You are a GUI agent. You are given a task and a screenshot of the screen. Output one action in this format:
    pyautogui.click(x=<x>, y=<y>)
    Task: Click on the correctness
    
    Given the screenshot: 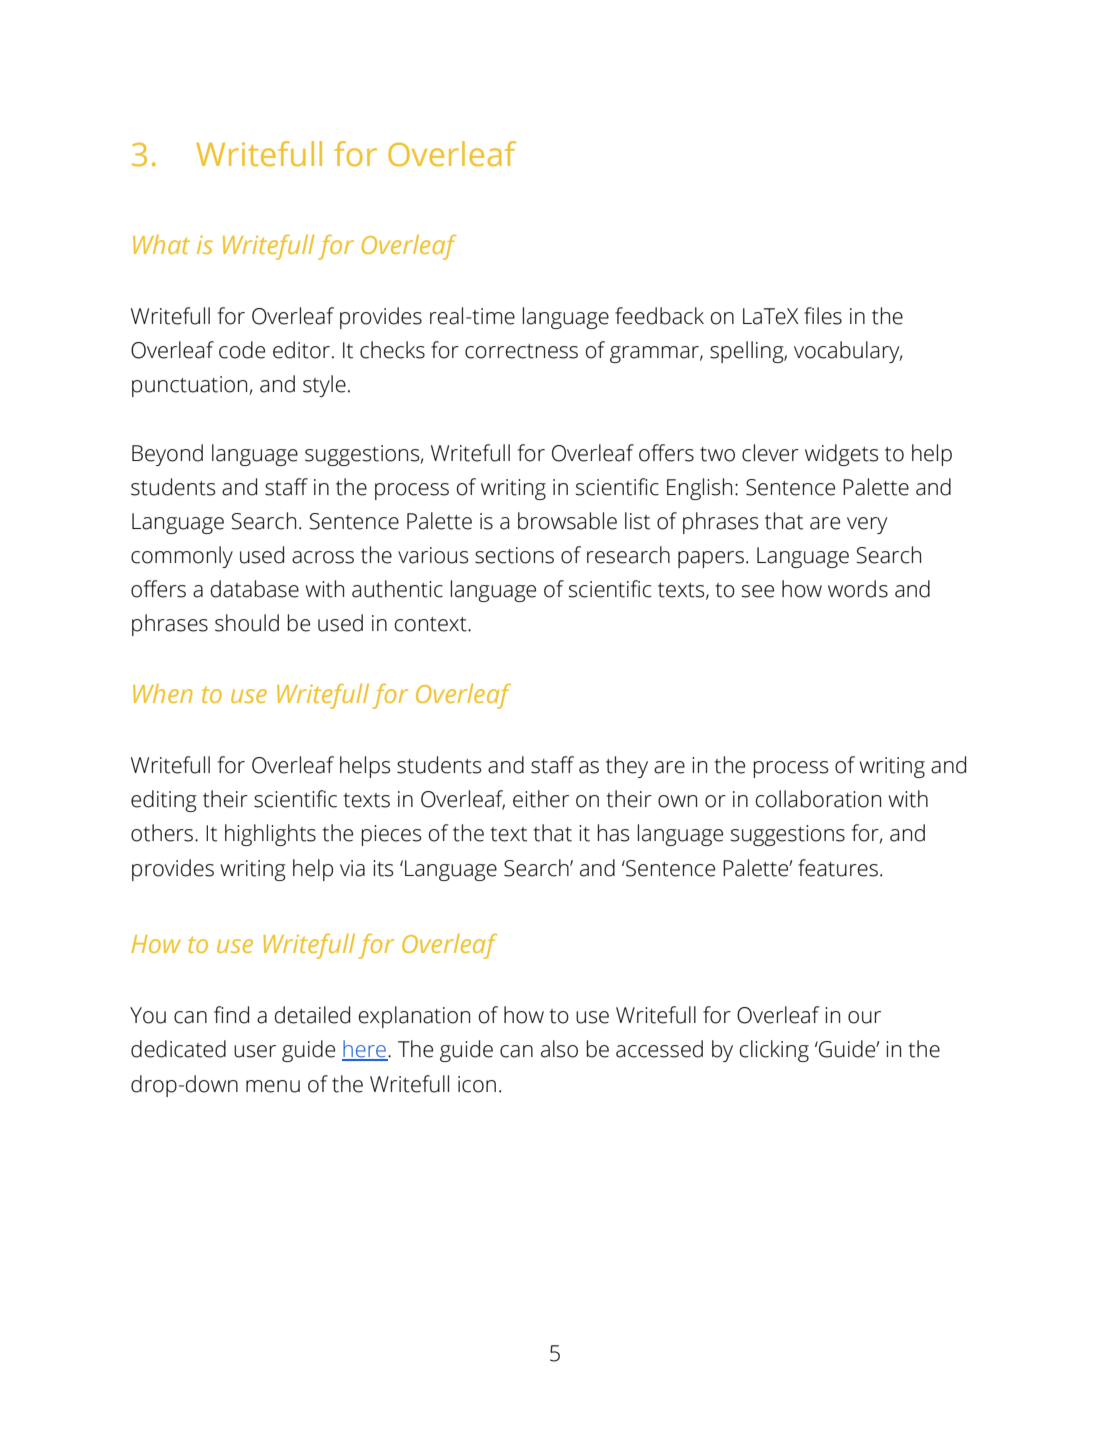 What is the action you would take?
    pyautogui.click(x=521, y=351)
